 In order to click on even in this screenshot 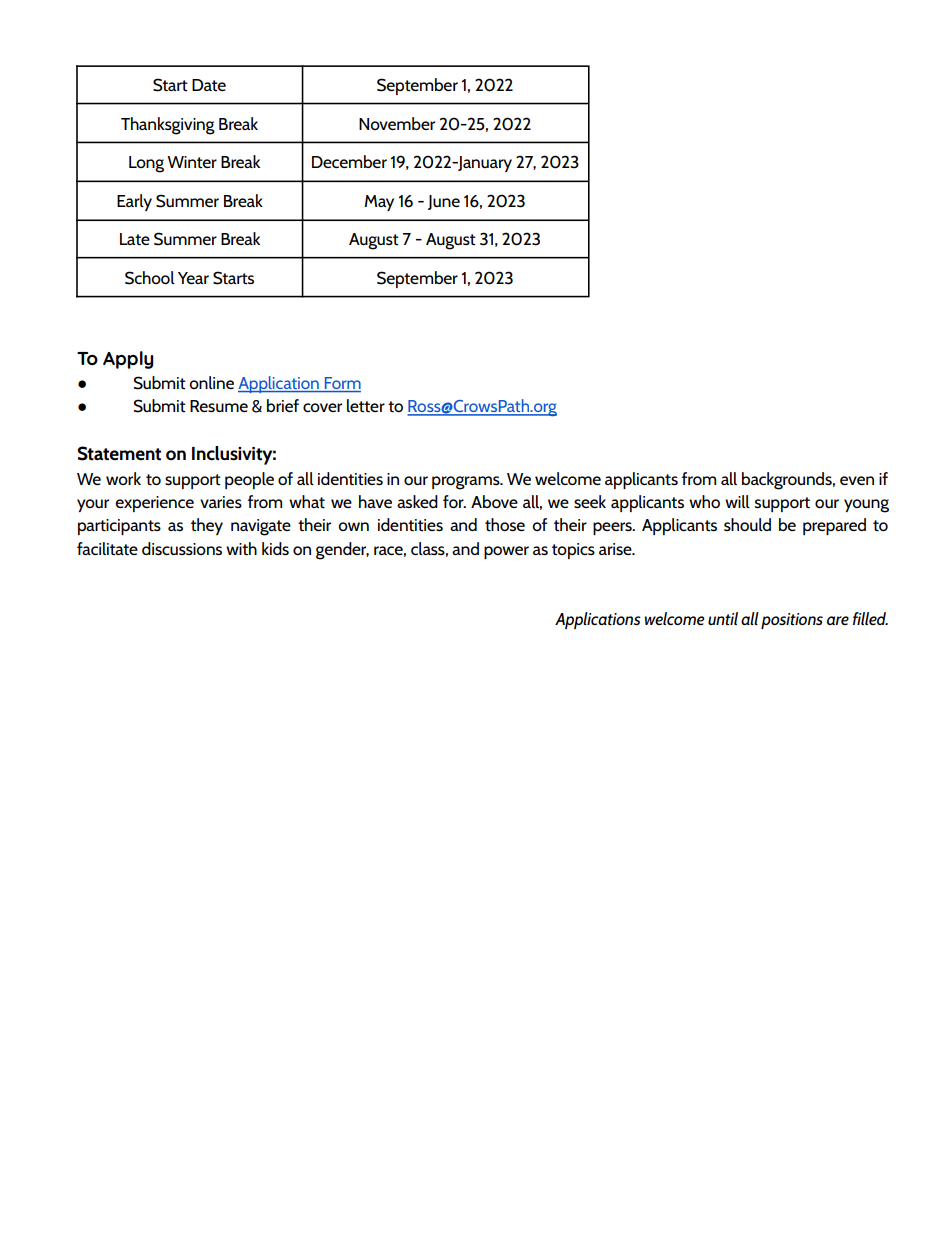, I will do `click(857, 480)`.
